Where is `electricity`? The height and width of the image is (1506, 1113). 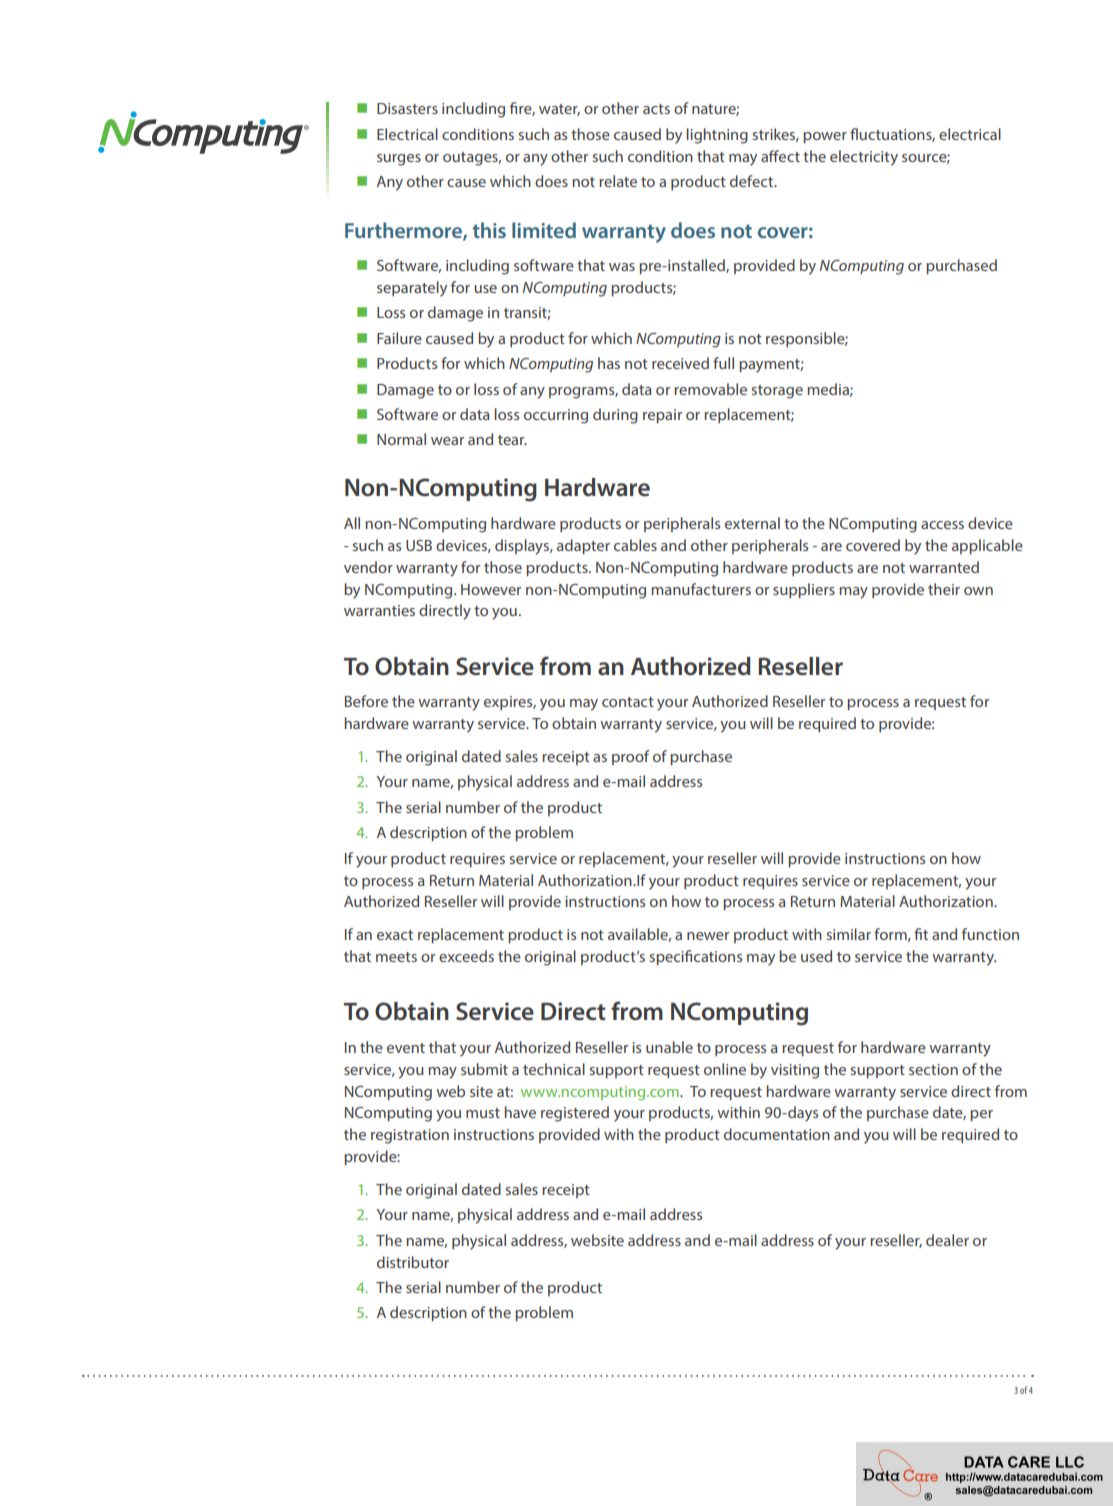 electricity is located at coordinates (864, 158).
